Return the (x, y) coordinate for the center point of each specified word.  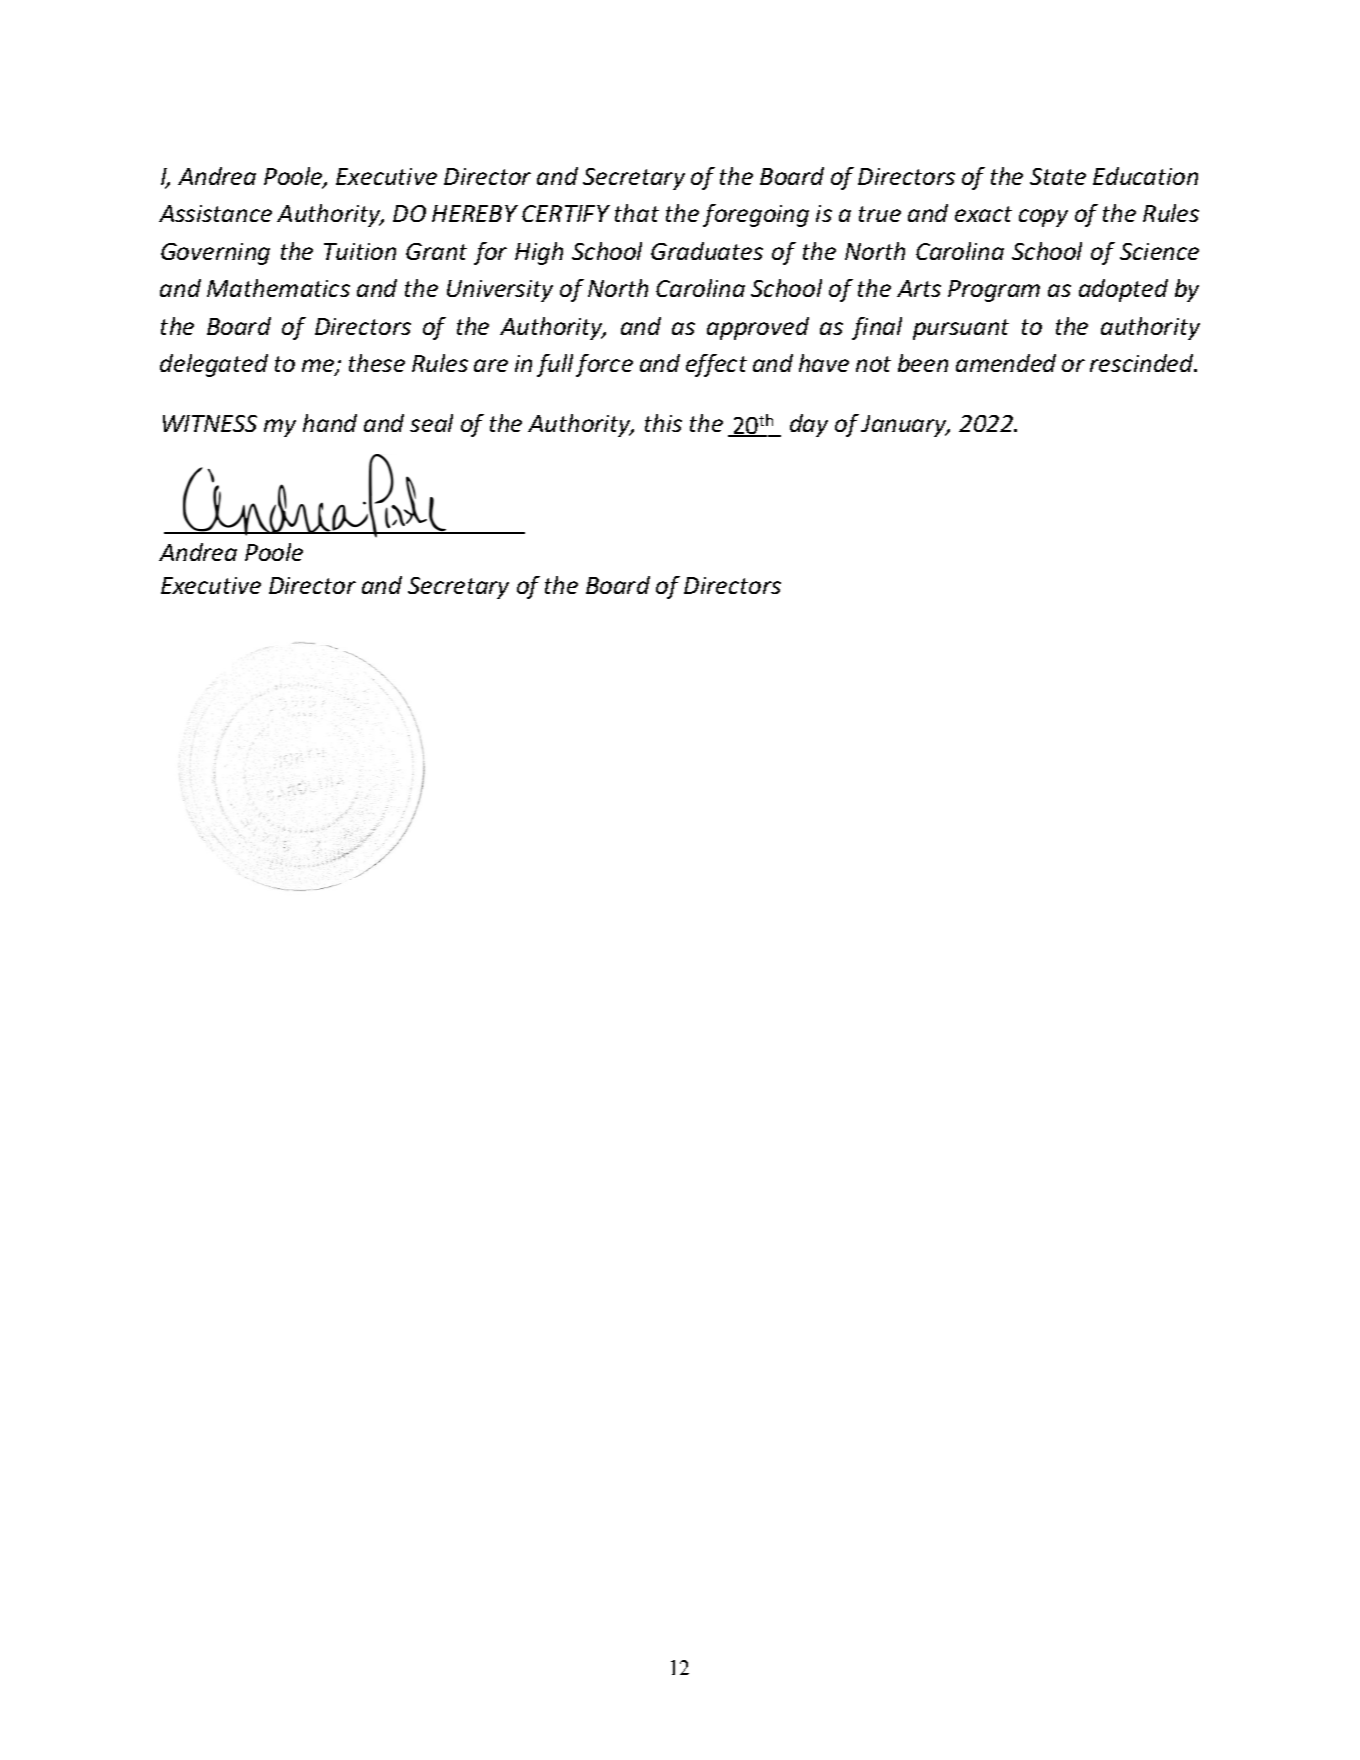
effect (716, 365)
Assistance (215, 213)
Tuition (360, 251)
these (377, 363)
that (637, 213)
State (1058, 176)
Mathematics (278, 288)
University (500, 291)
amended (1006, 363)
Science (1159, 251)
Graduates (707, 251)
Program (994, 291)
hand (330, 423)
